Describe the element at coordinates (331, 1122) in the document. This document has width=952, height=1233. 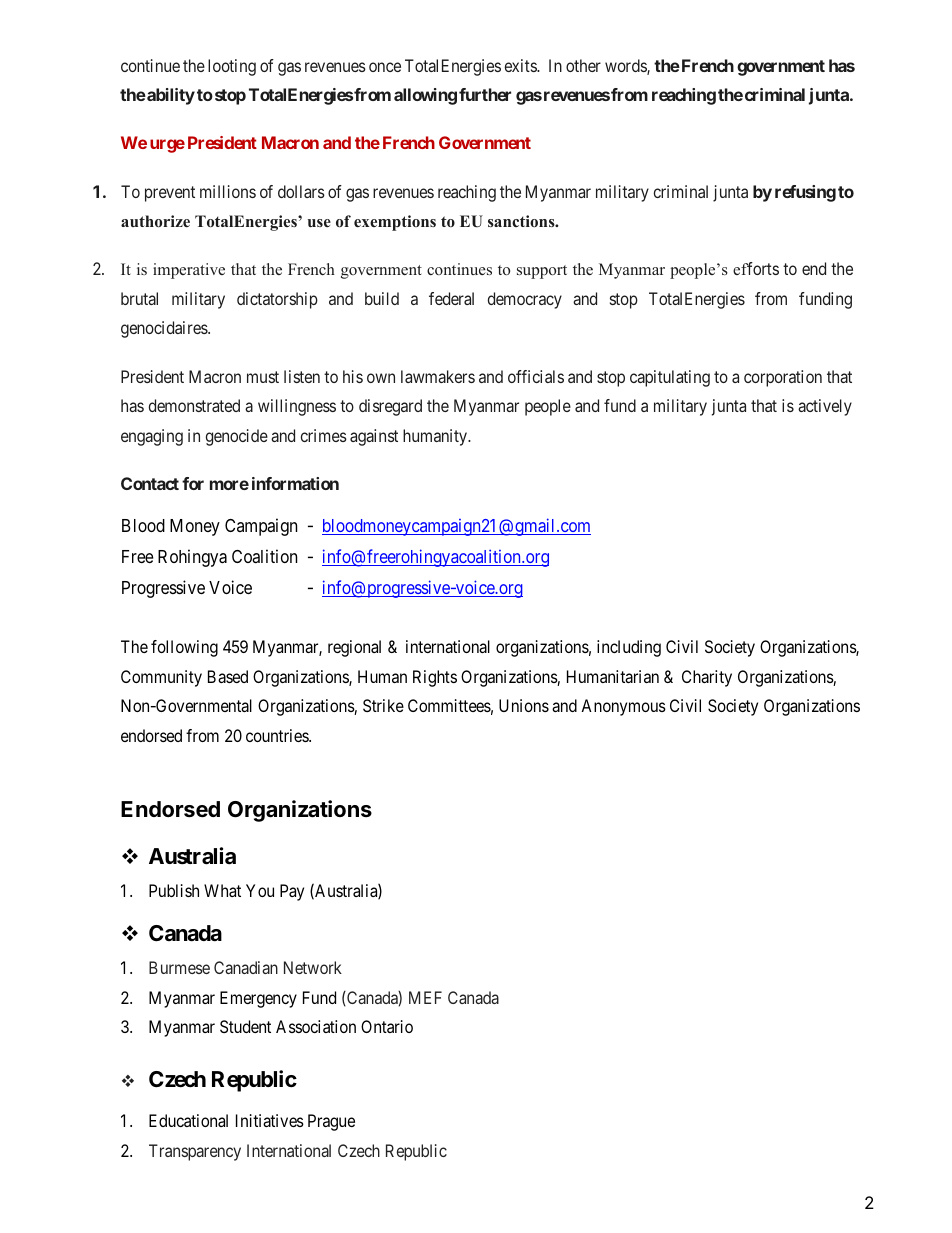
I see `Prague` at that location.
